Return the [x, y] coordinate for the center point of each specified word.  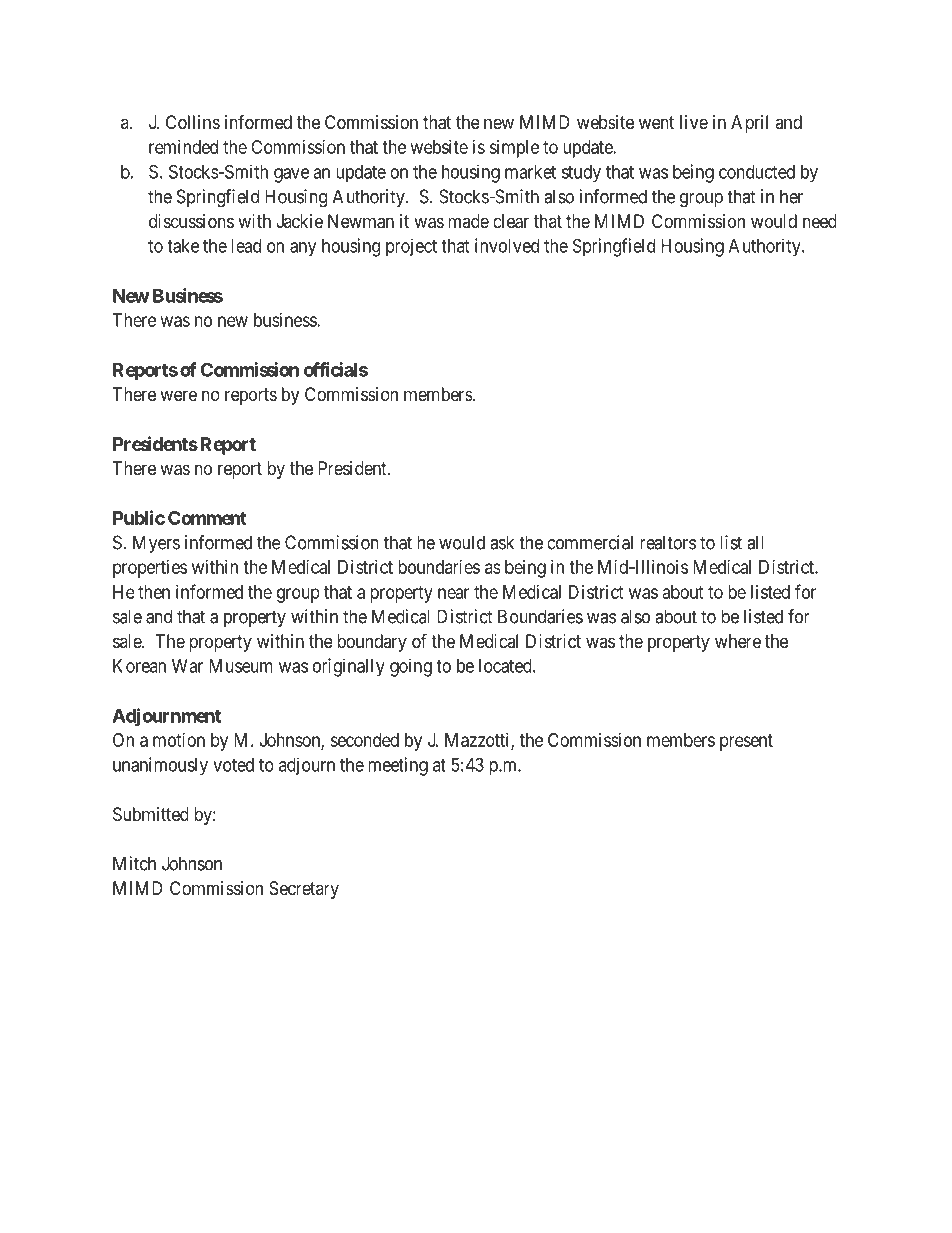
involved [507, 245]
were [178, 395]
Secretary [304, 890]
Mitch [134, 863]
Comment [207, 518]
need [820, 221]
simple [514, 149]
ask [502, 542]
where [738, 641]
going [411, 667]
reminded [183, 147]
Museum [241, 666]
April [749, 124]
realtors [668, 542]
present [746, 742]
